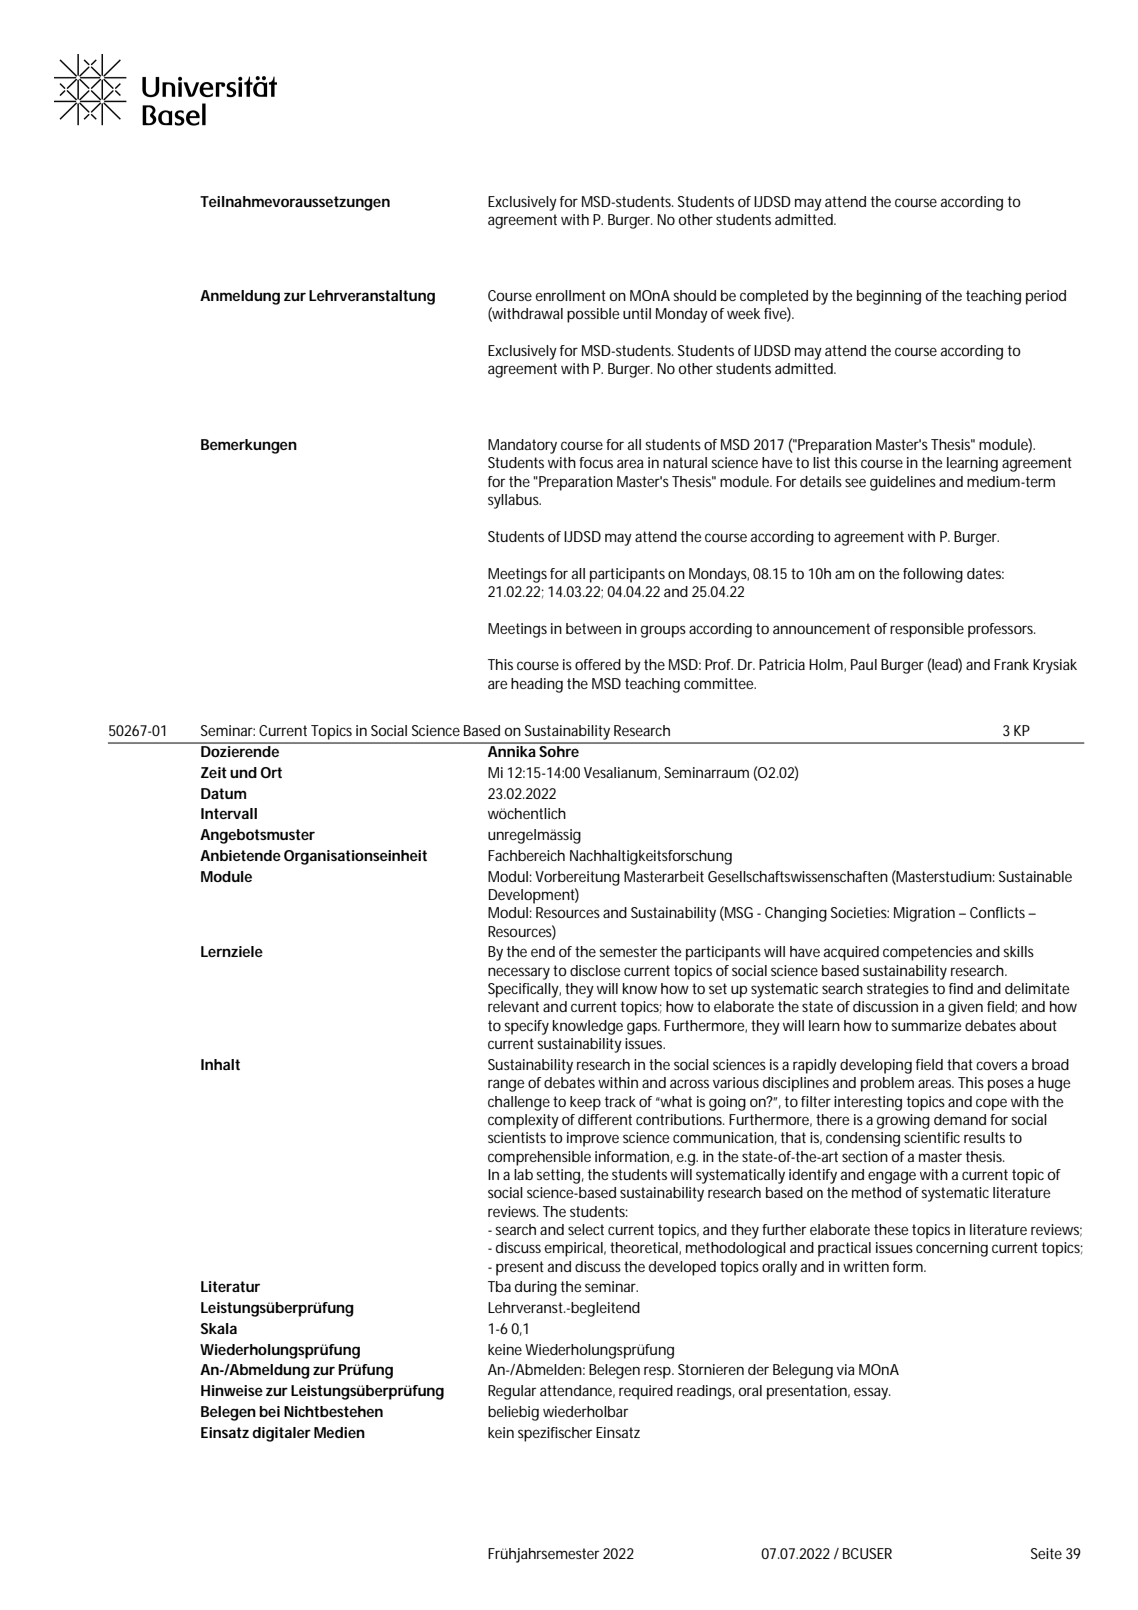 The image size is (1138, 1610). What do you see at coordinates (637, 313) in the image?
I see `until` at bounding box center [637, 313].
